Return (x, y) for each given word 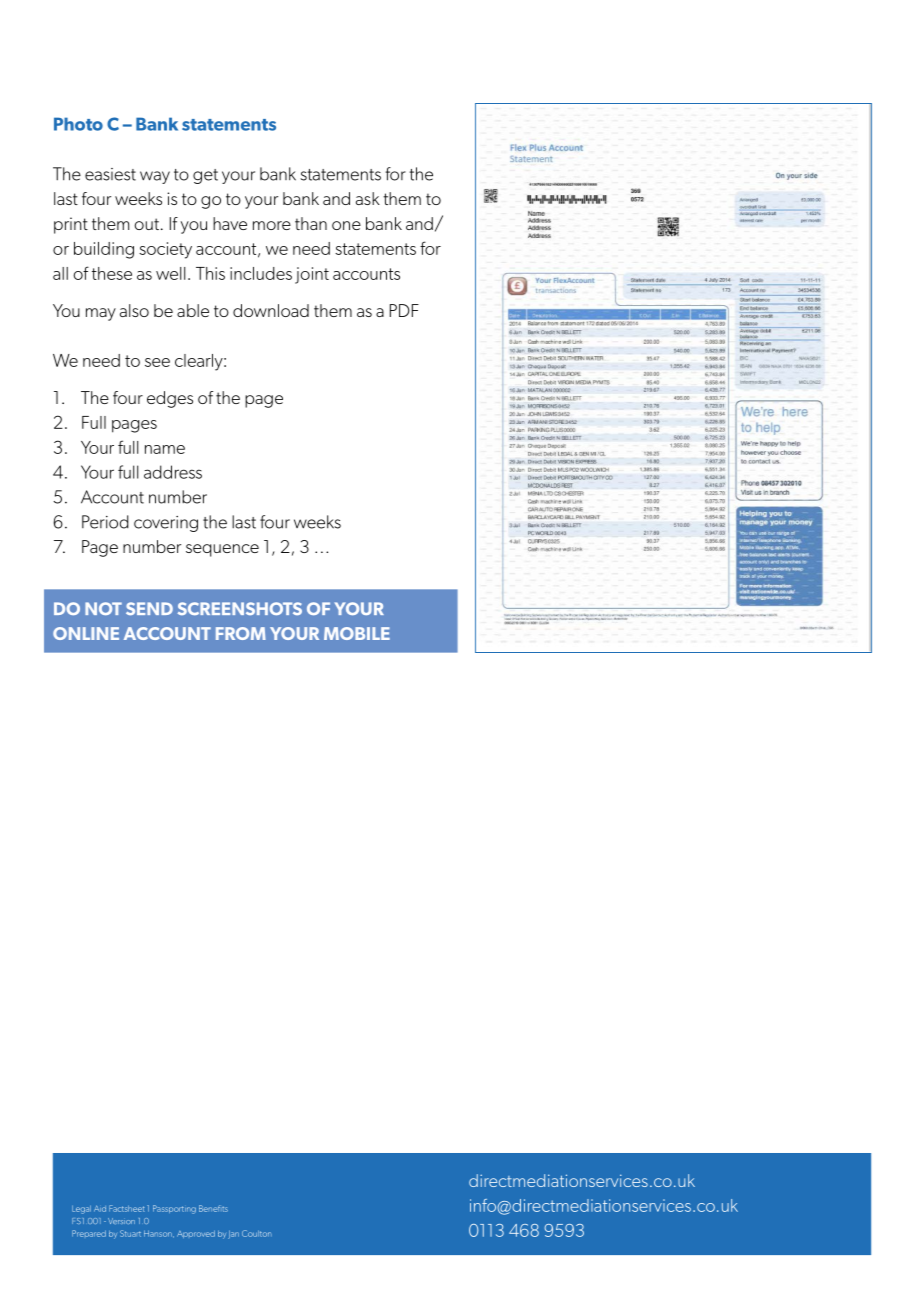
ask (368, 198)
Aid (100, 1208)
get (205, 176)
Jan (233, 1234)
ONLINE (86, 633)
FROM (241, 633)
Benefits (213, 1208)
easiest (110, 174)
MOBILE (357, 633)
